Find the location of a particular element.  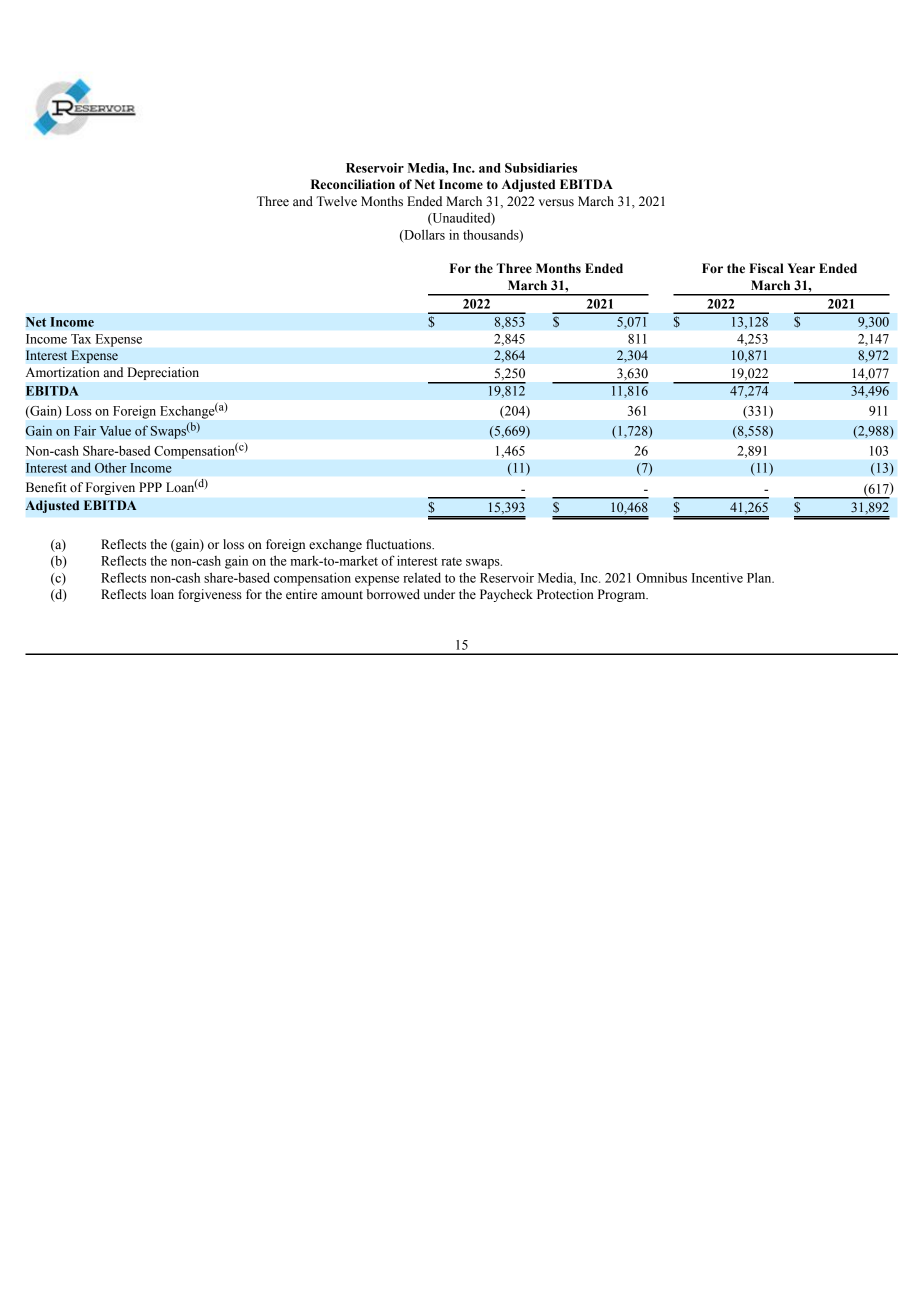

Value is located at coordinates (115, 430).
